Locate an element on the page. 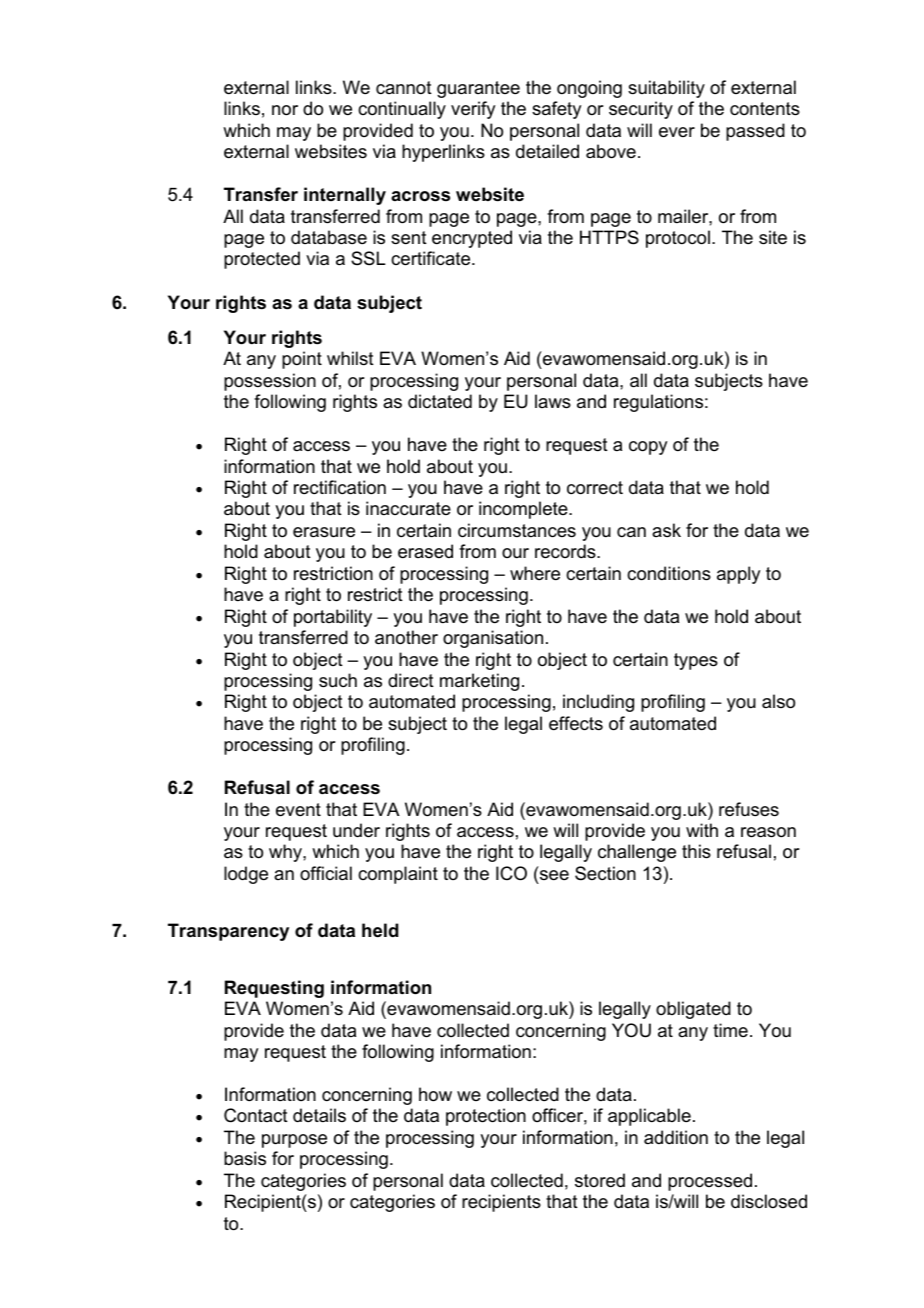 The image size is (924, 1308). types is located at coordinates (696, 661).
